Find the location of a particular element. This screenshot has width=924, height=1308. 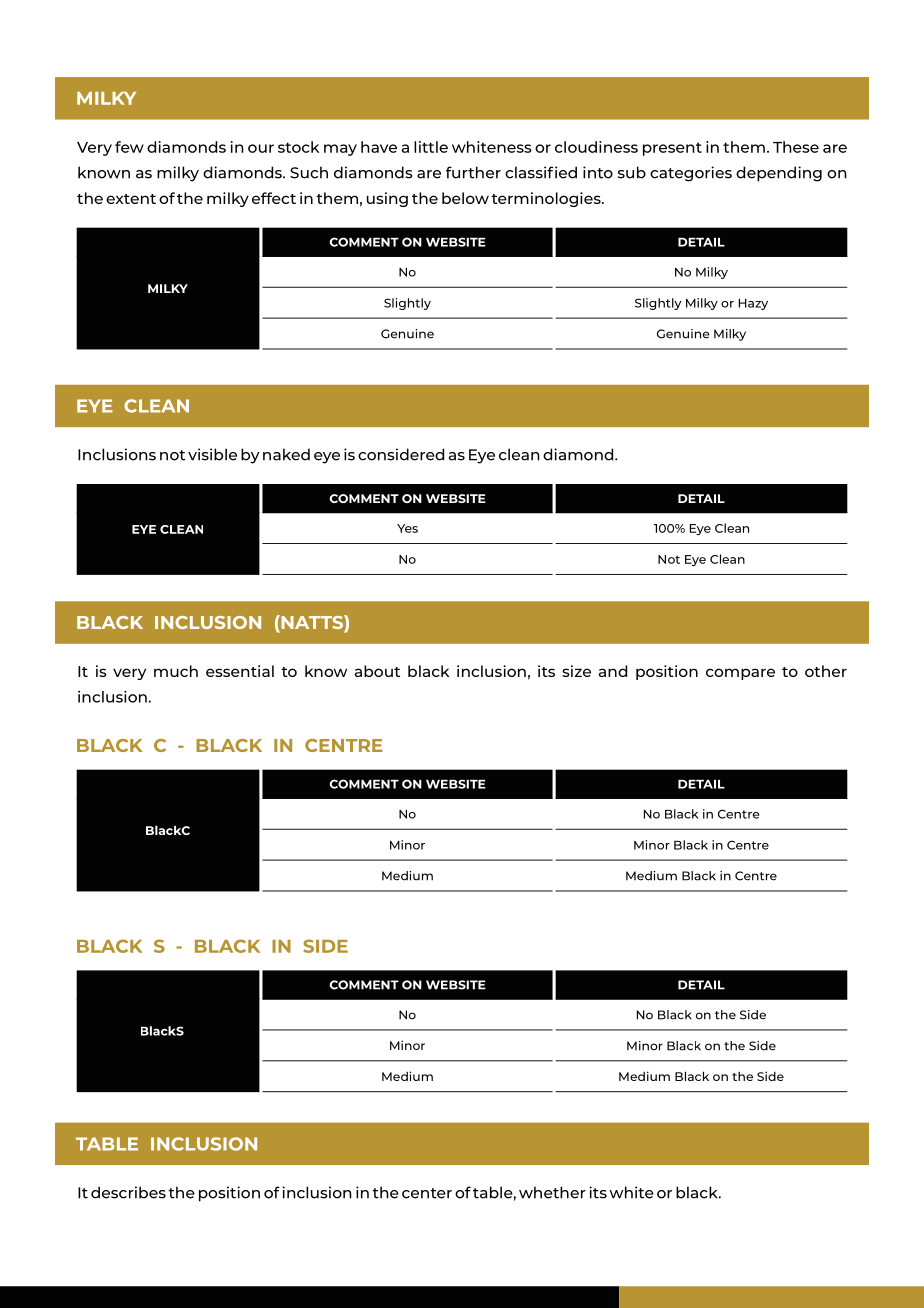

center is located at coordinates (427, 1193).
